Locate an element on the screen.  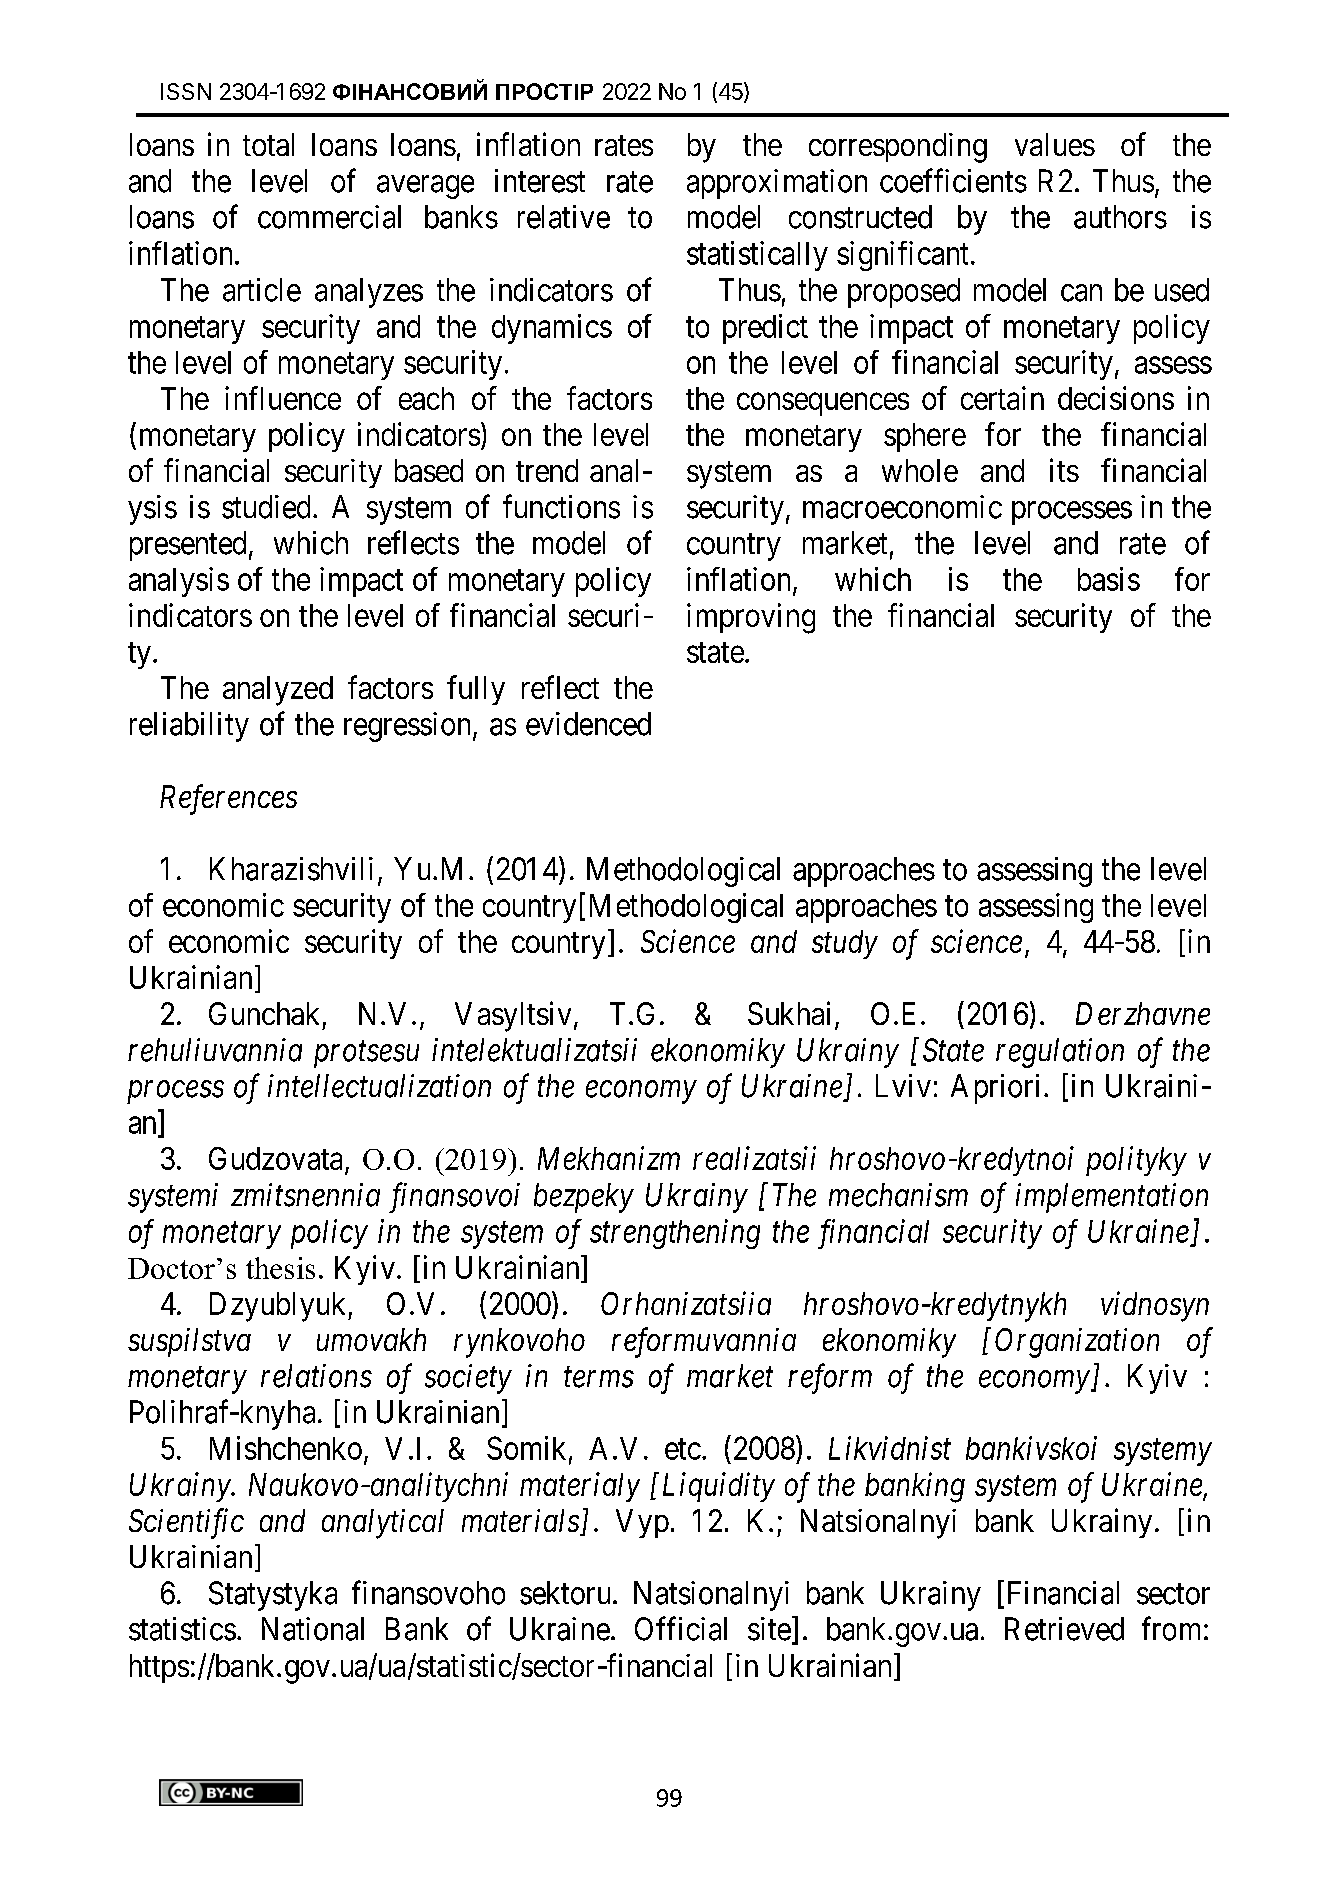
trend is located at coordinates (547, 470).
